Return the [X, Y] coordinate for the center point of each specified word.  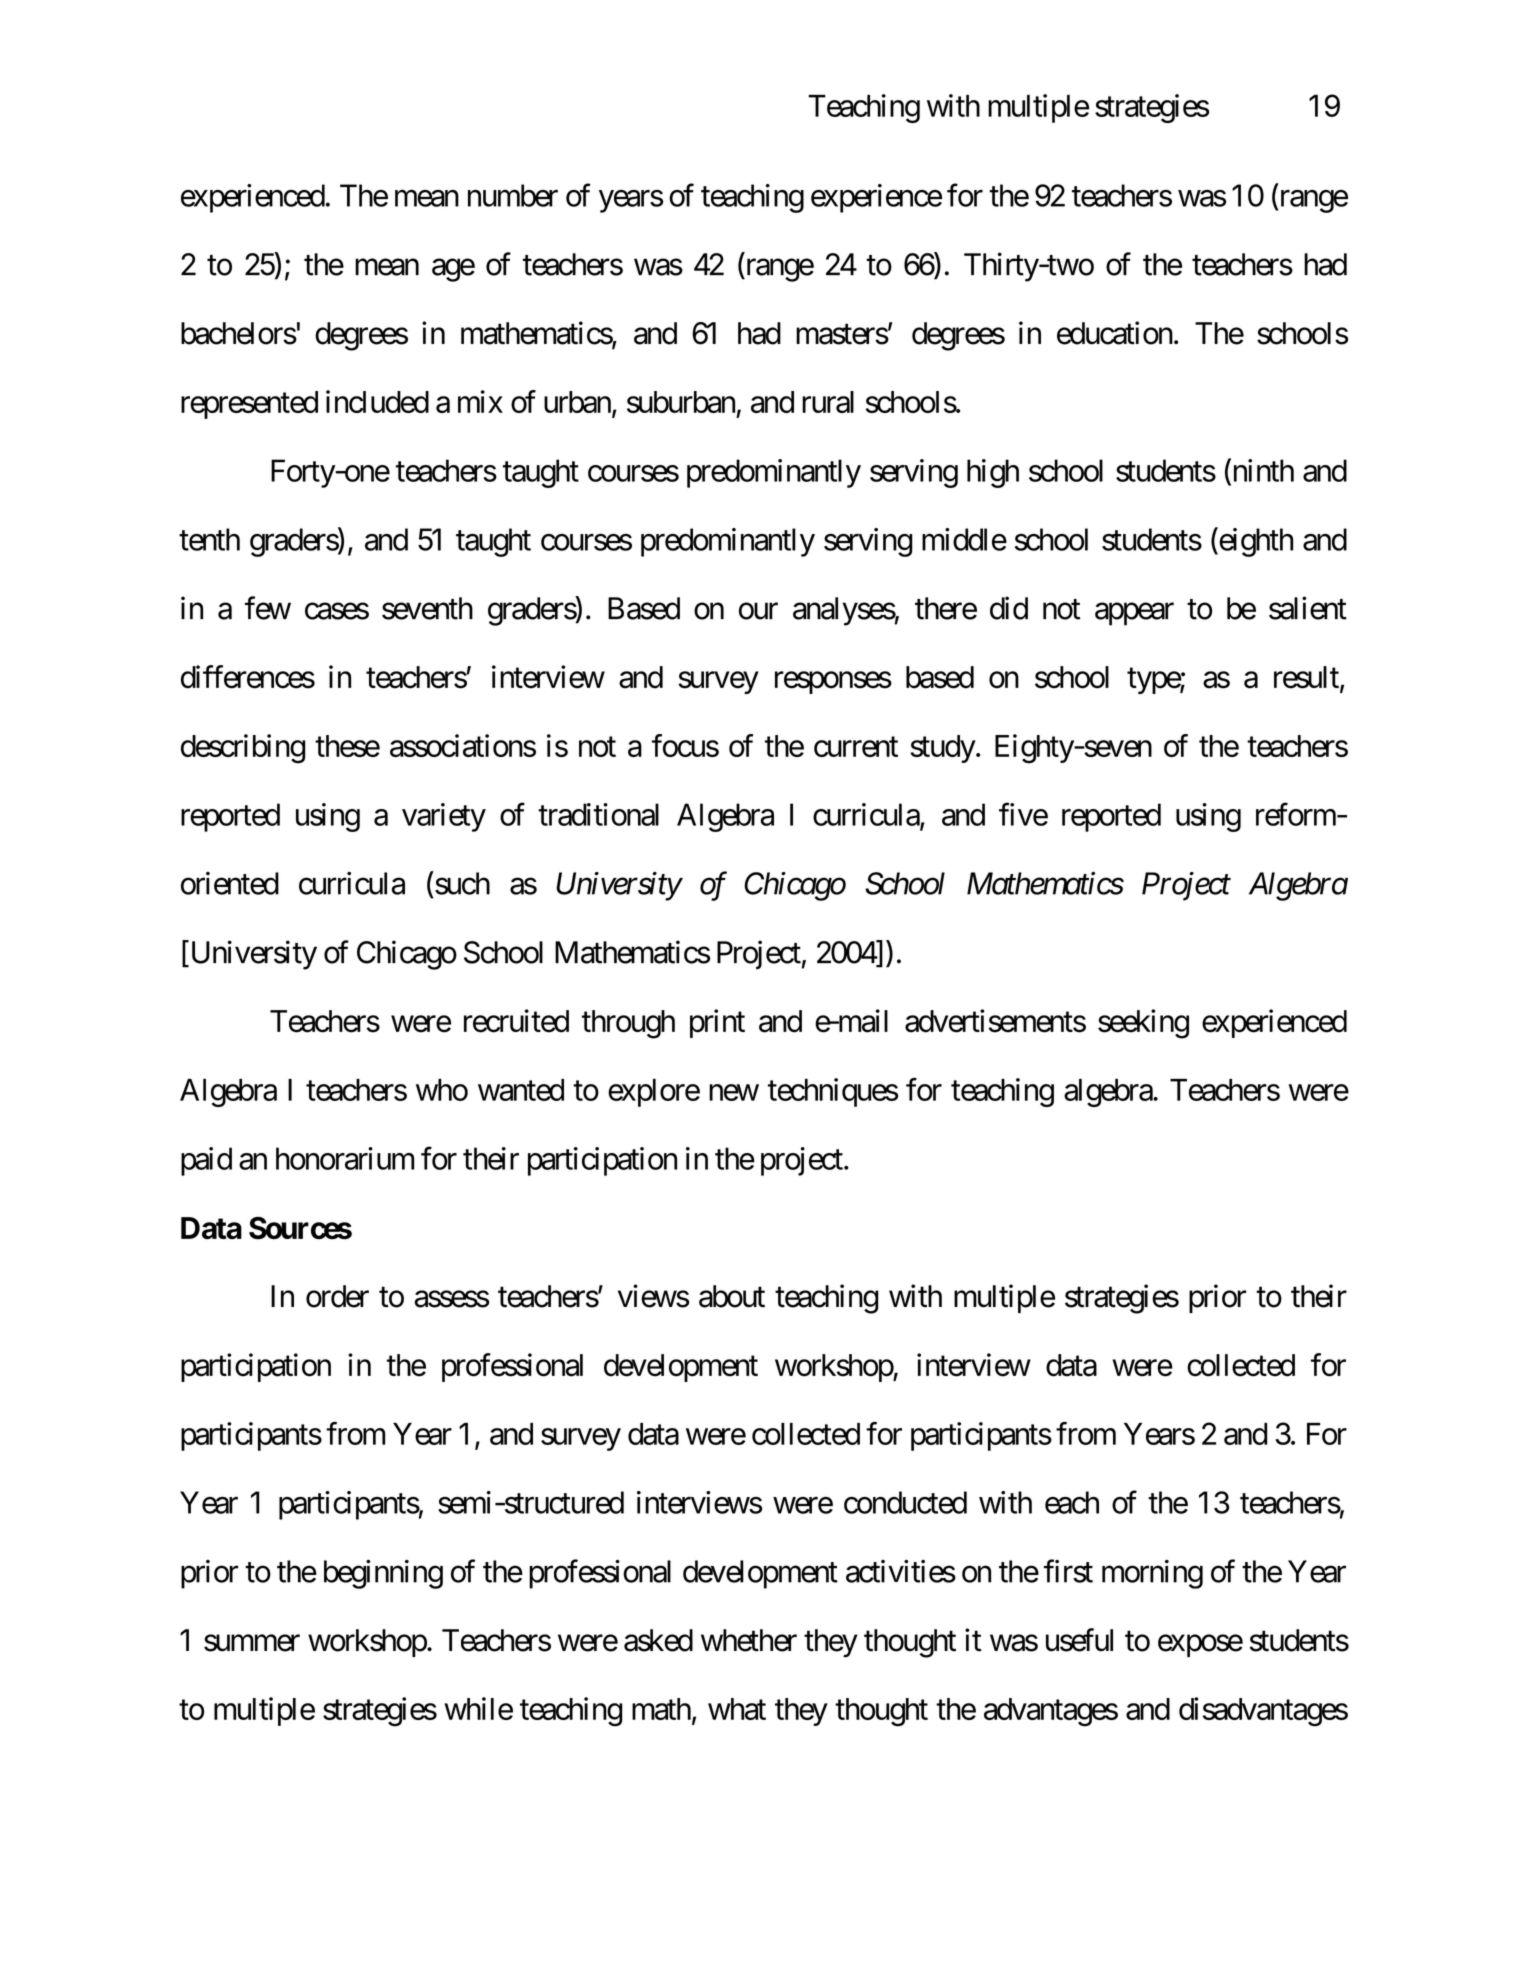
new [734, 1092]
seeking [1143, 1024]
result [1307, 678]
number [513, 195]
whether [749, 1640]
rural [828, 402]
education [1115, 333]
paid [206, 1161]
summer [252, 1643]
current [856, 747]
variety [444, 817]
